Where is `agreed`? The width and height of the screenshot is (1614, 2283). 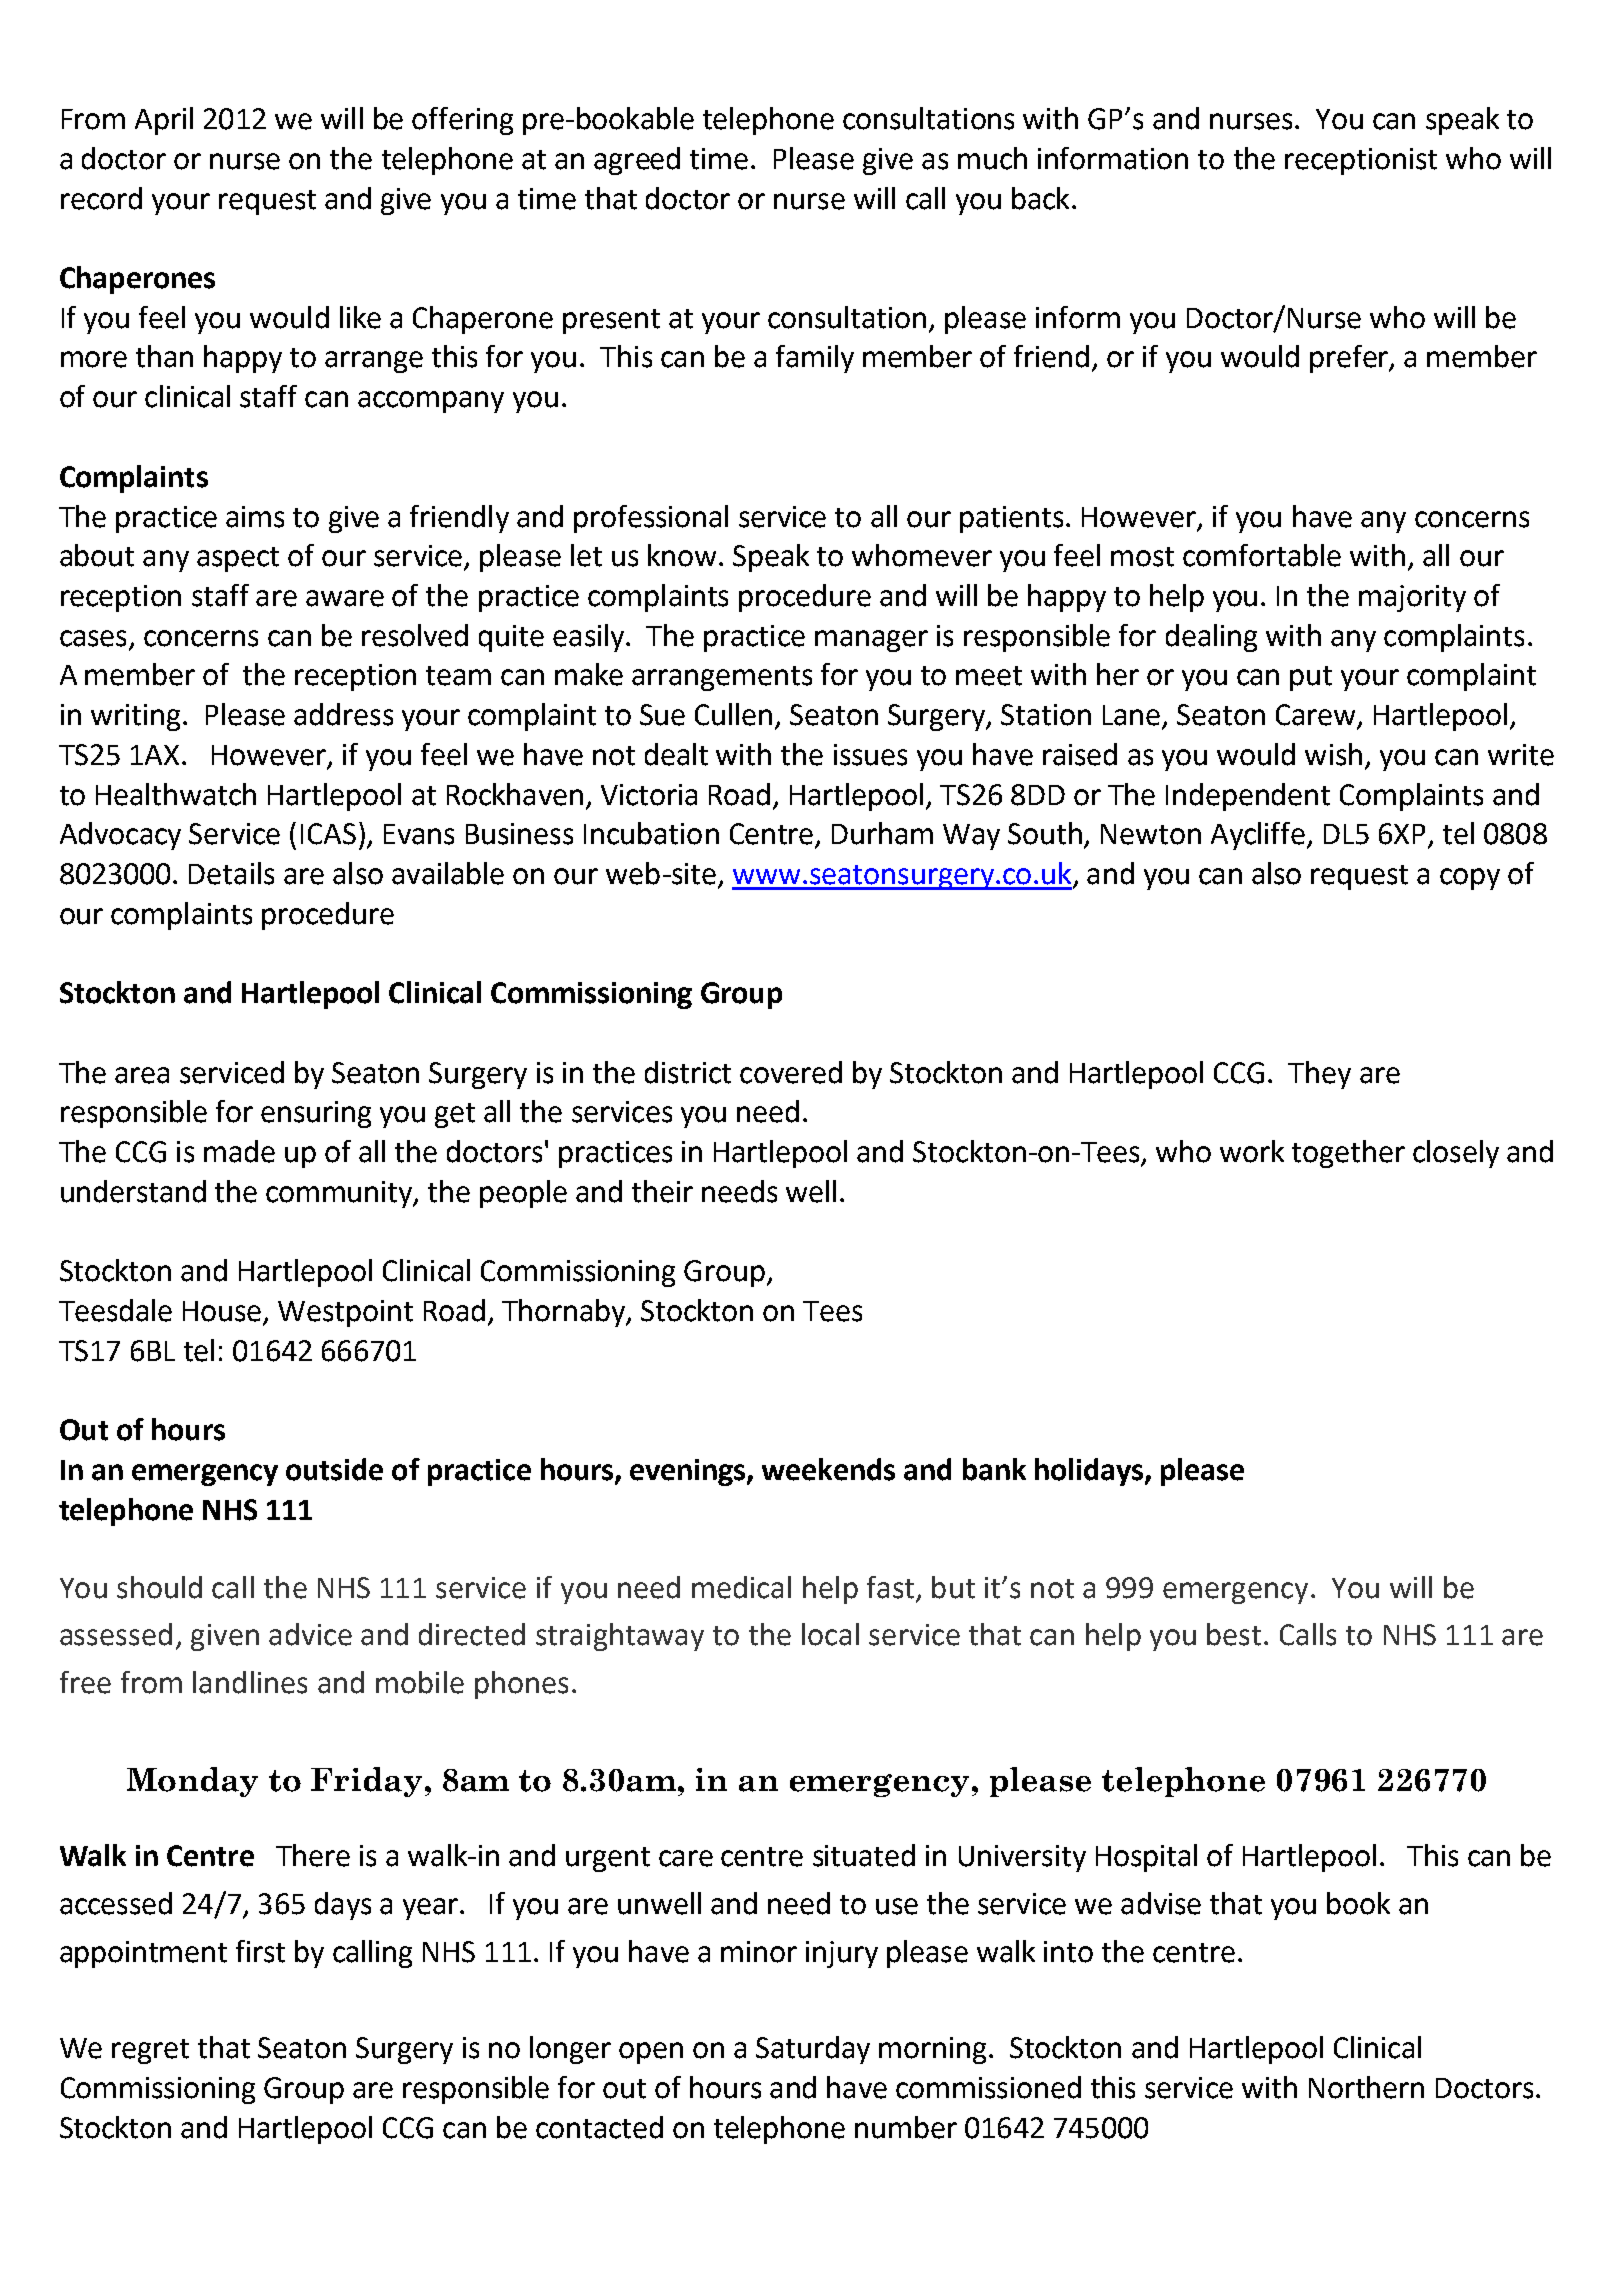
agreed is located at coordinates (637, 161).
